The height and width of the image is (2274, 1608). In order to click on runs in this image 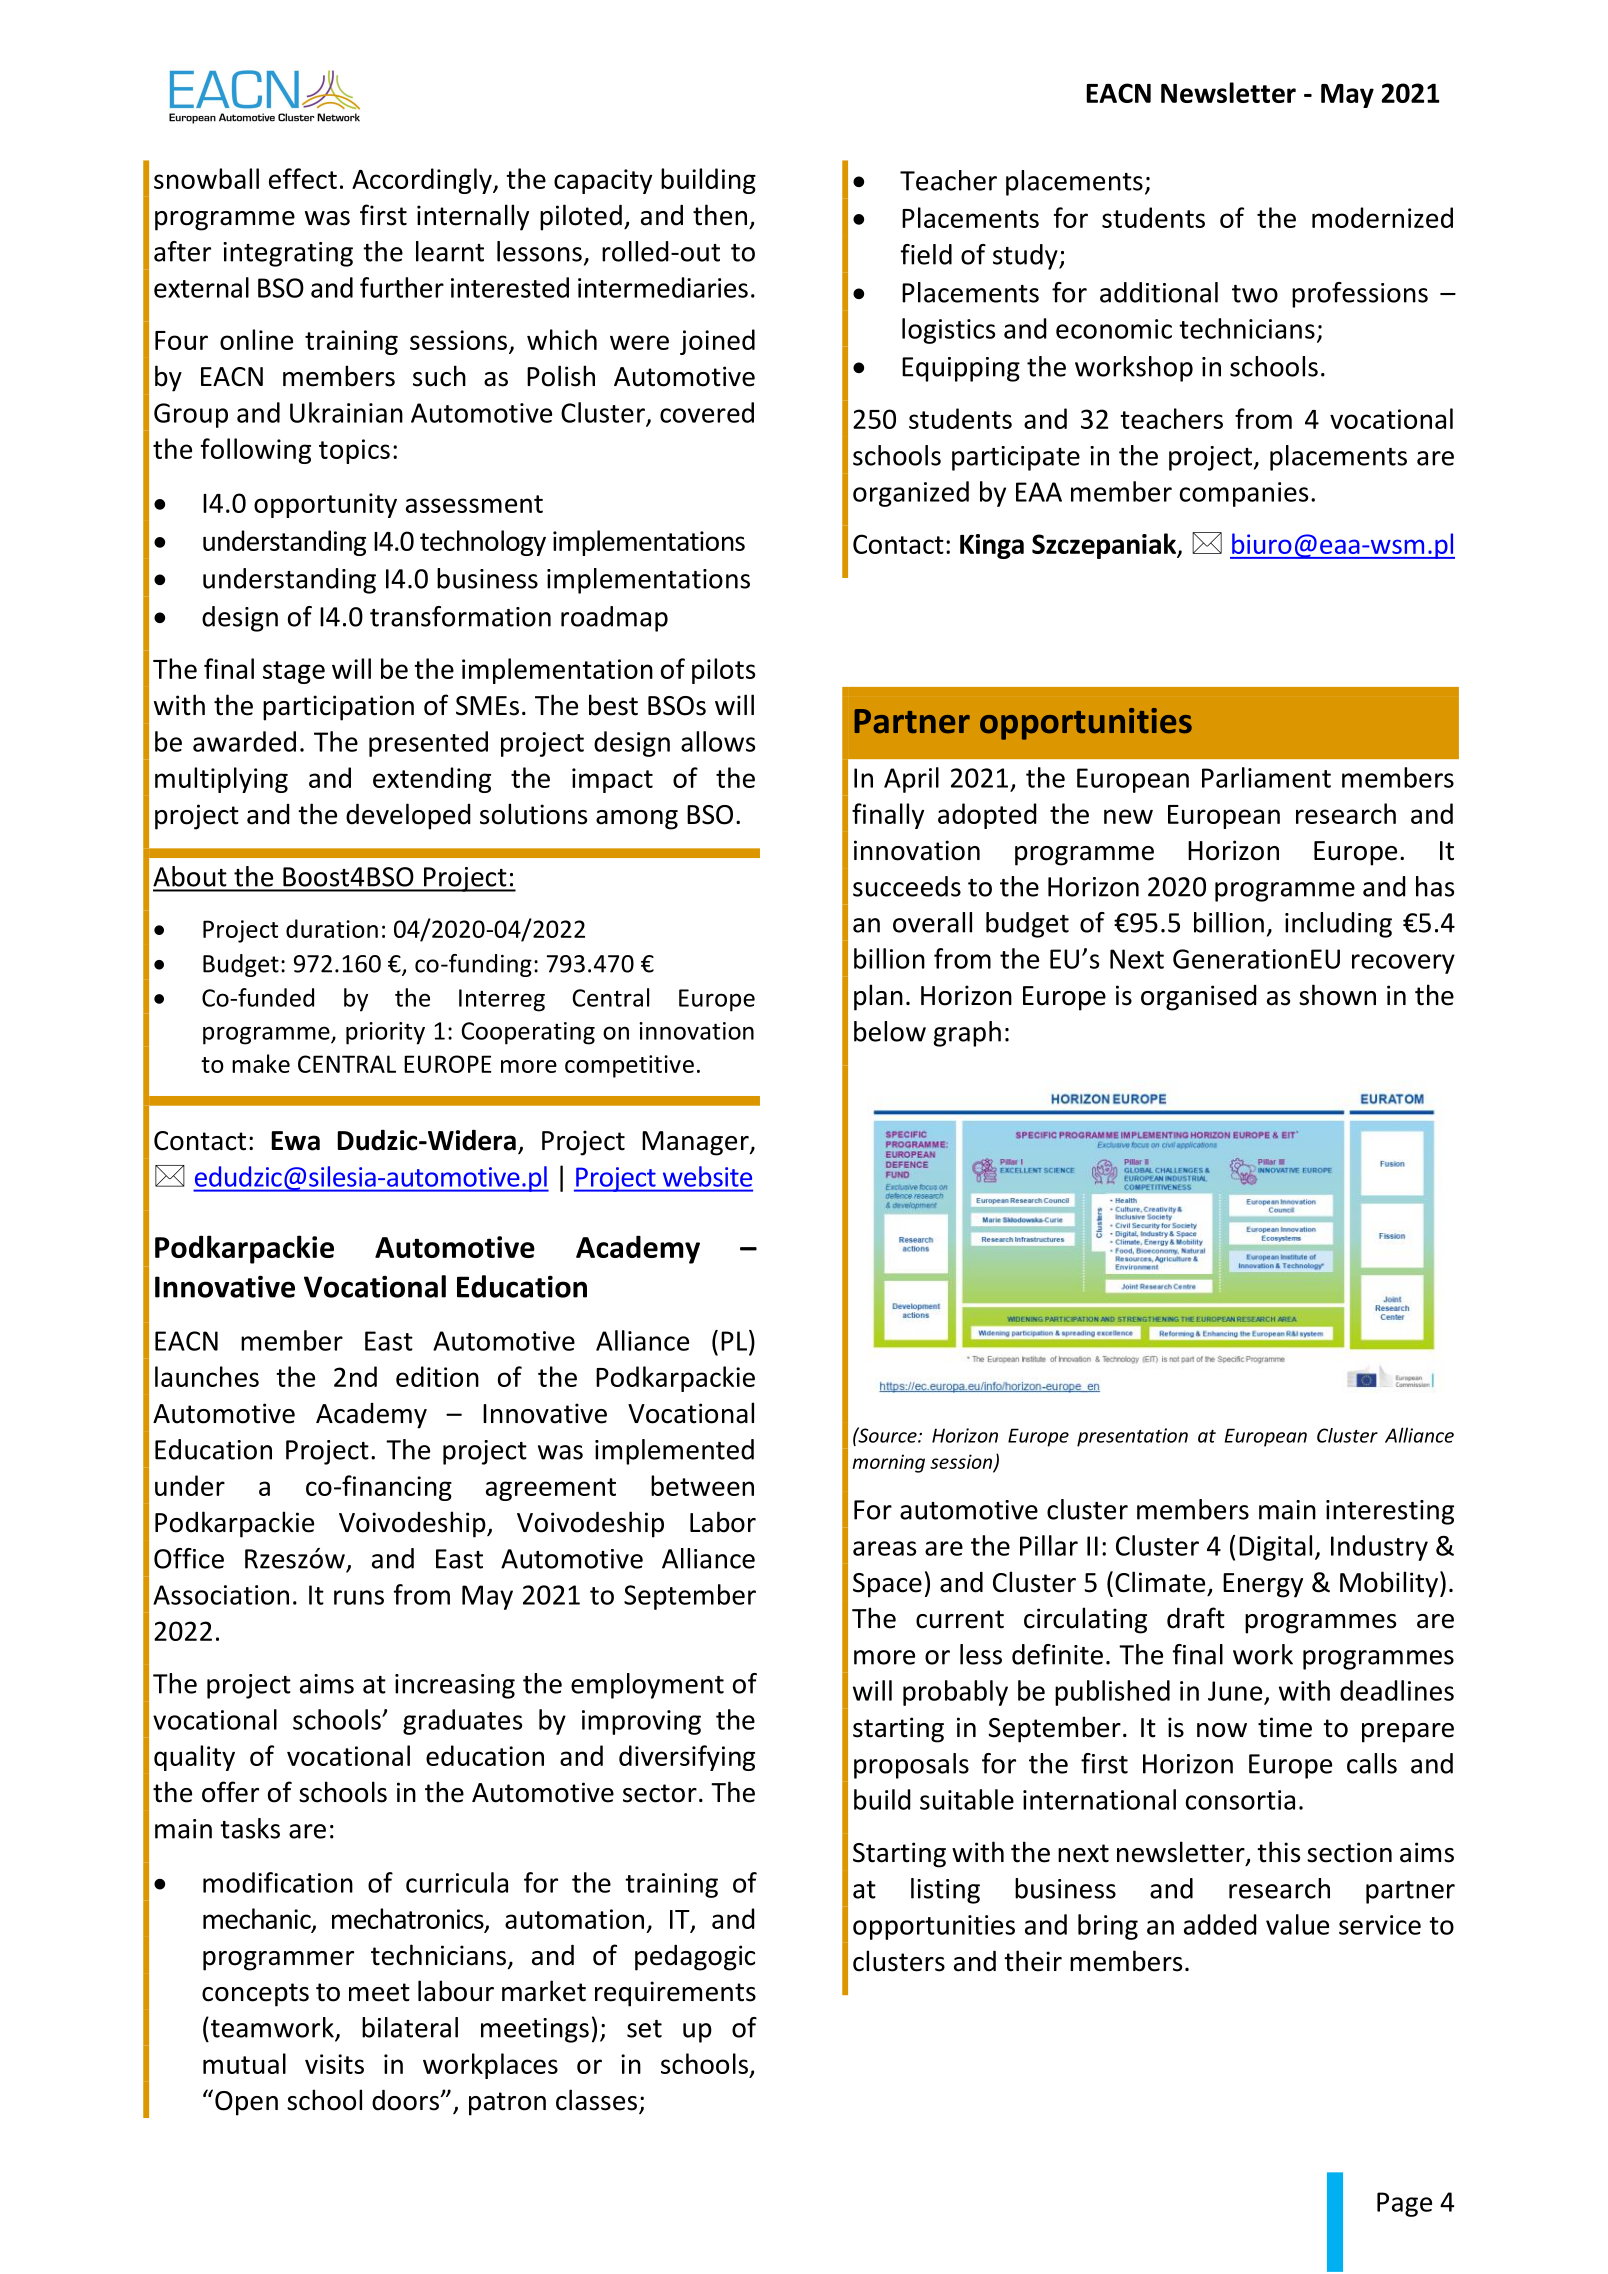, I will do `click(359, 1597)`.
